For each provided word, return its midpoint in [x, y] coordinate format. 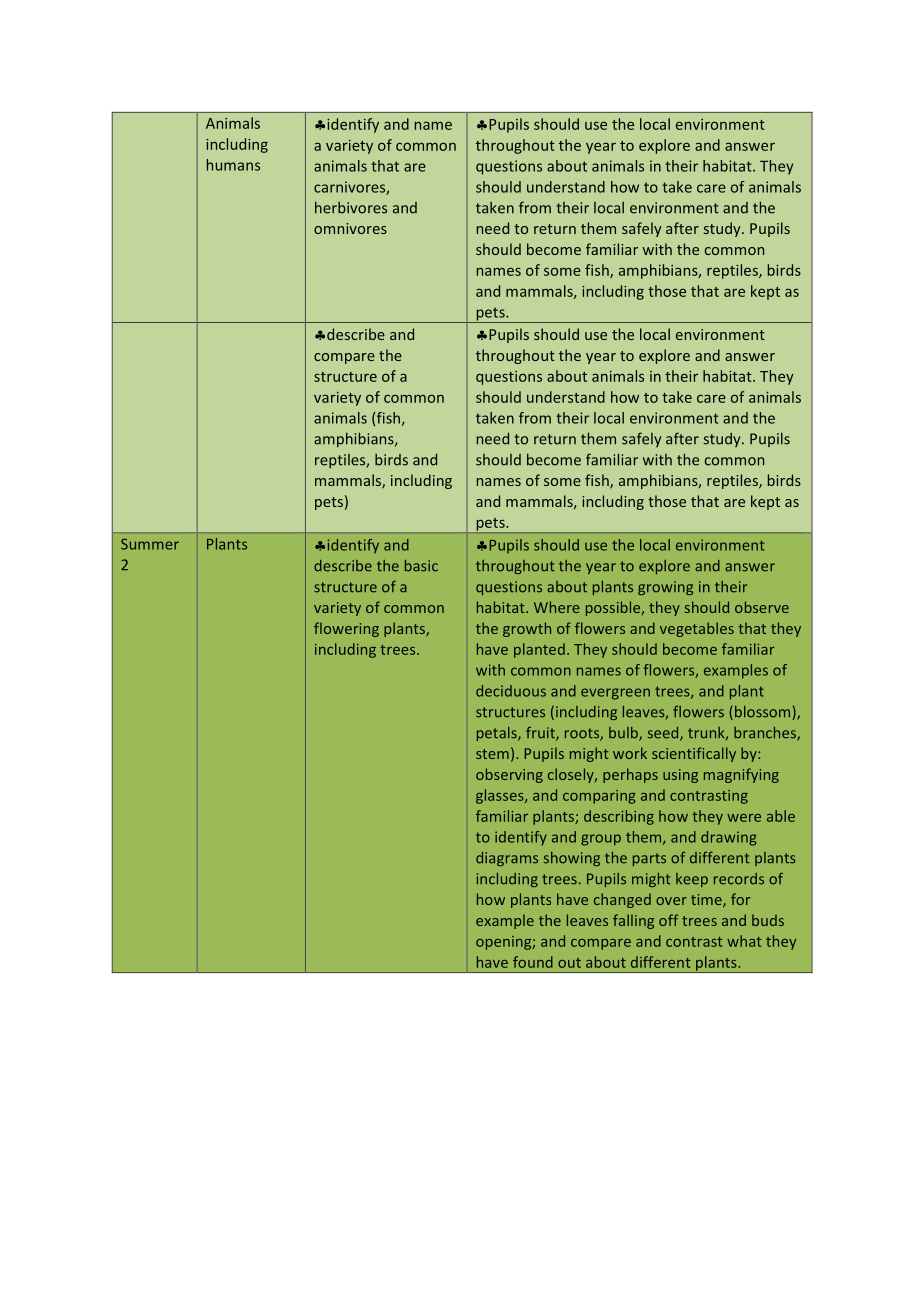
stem [492, 754]
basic [421, 566]
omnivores [350, 228]
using [680, 776]
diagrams [507, 859]
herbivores [351, 207]
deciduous [511, 691]
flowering [346, 629]
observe [762, 607]
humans [233, 165]
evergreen [615, 694]
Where [557, 607]
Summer [150, 544]
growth [527, 629]
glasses [501, 796]
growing [665, 588]
